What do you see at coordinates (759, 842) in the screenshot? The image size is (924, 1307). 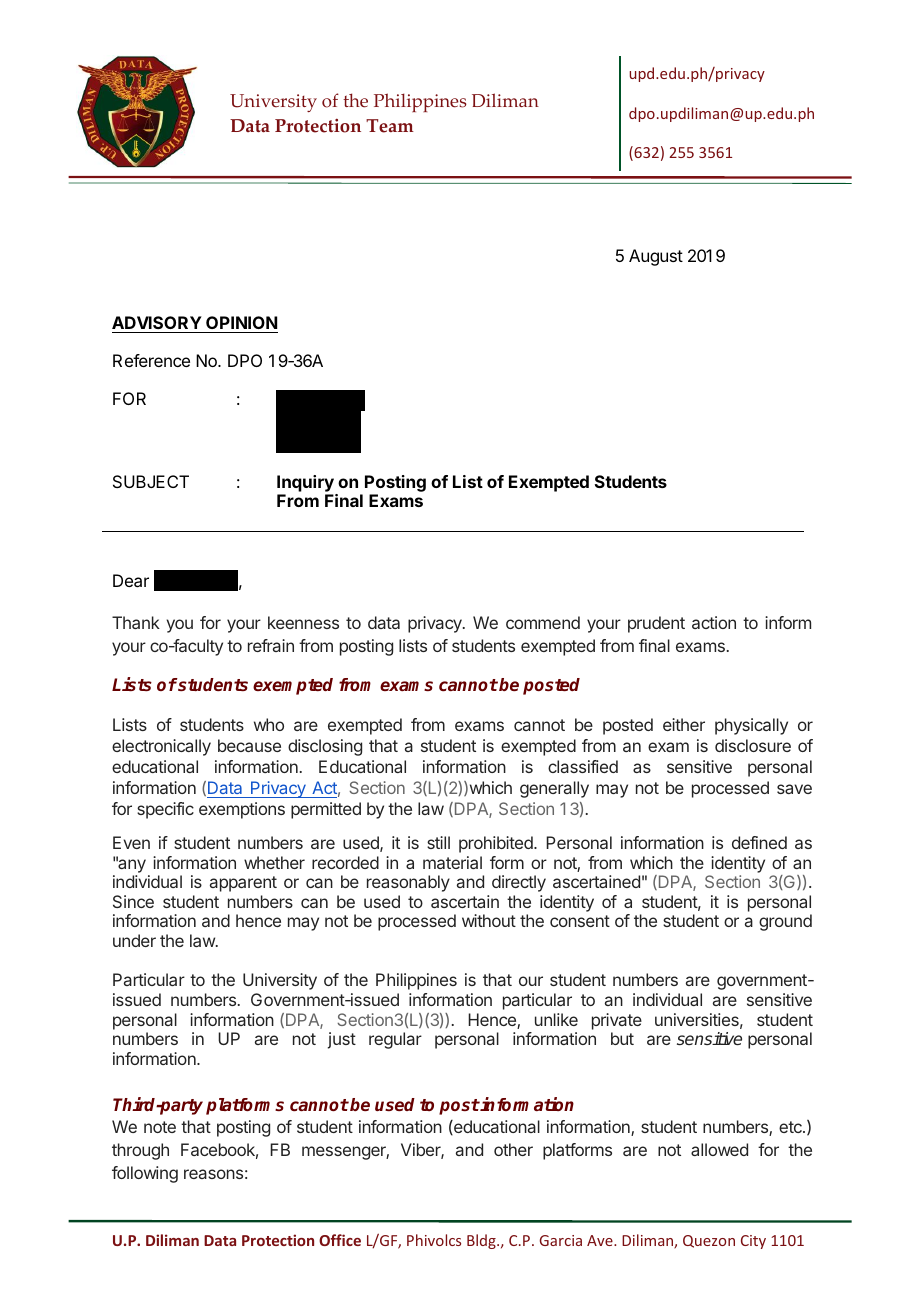 I see `defined` at bounding box center [759, 842].
